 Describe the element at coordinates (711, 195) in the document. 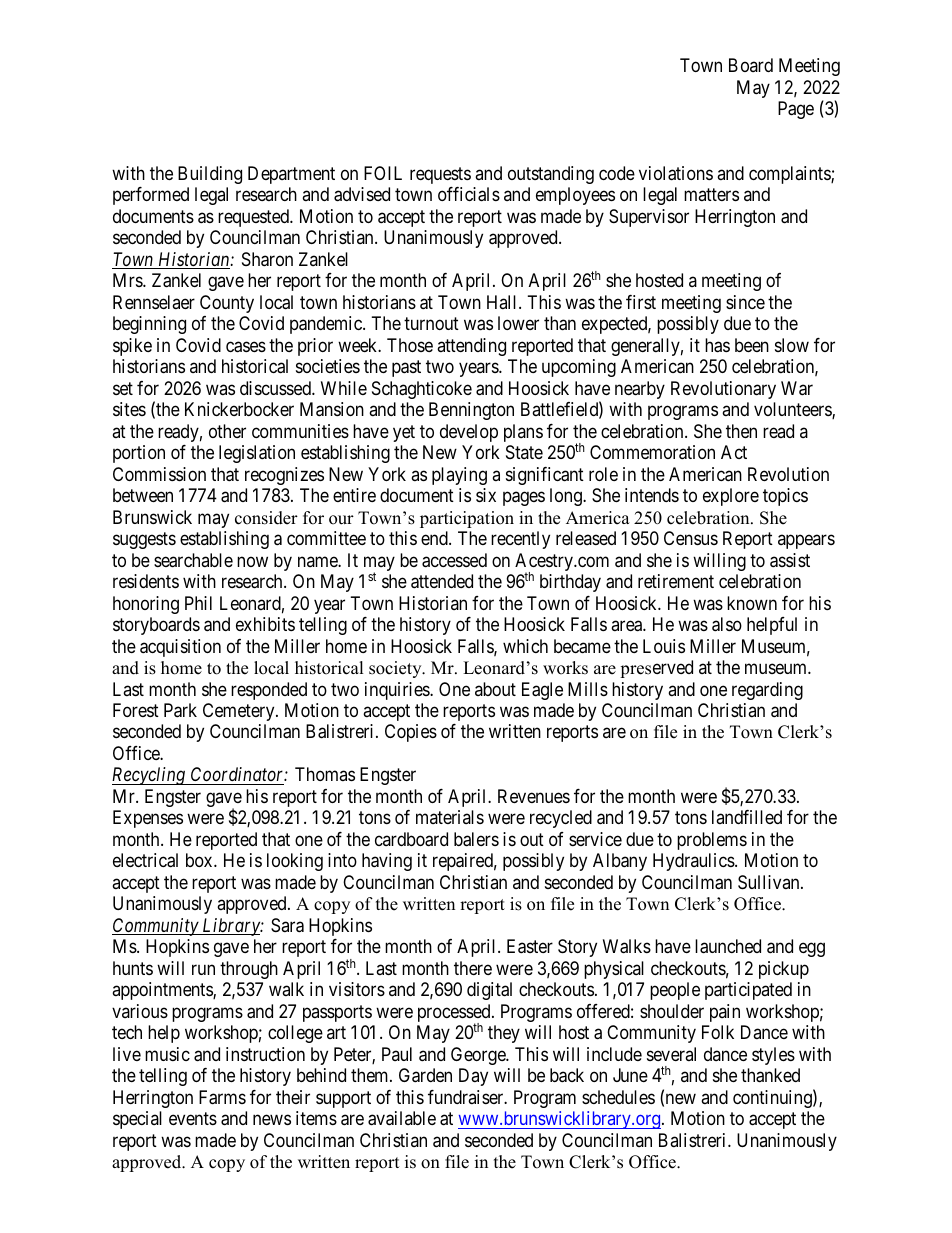

I see `matters` at that location.
